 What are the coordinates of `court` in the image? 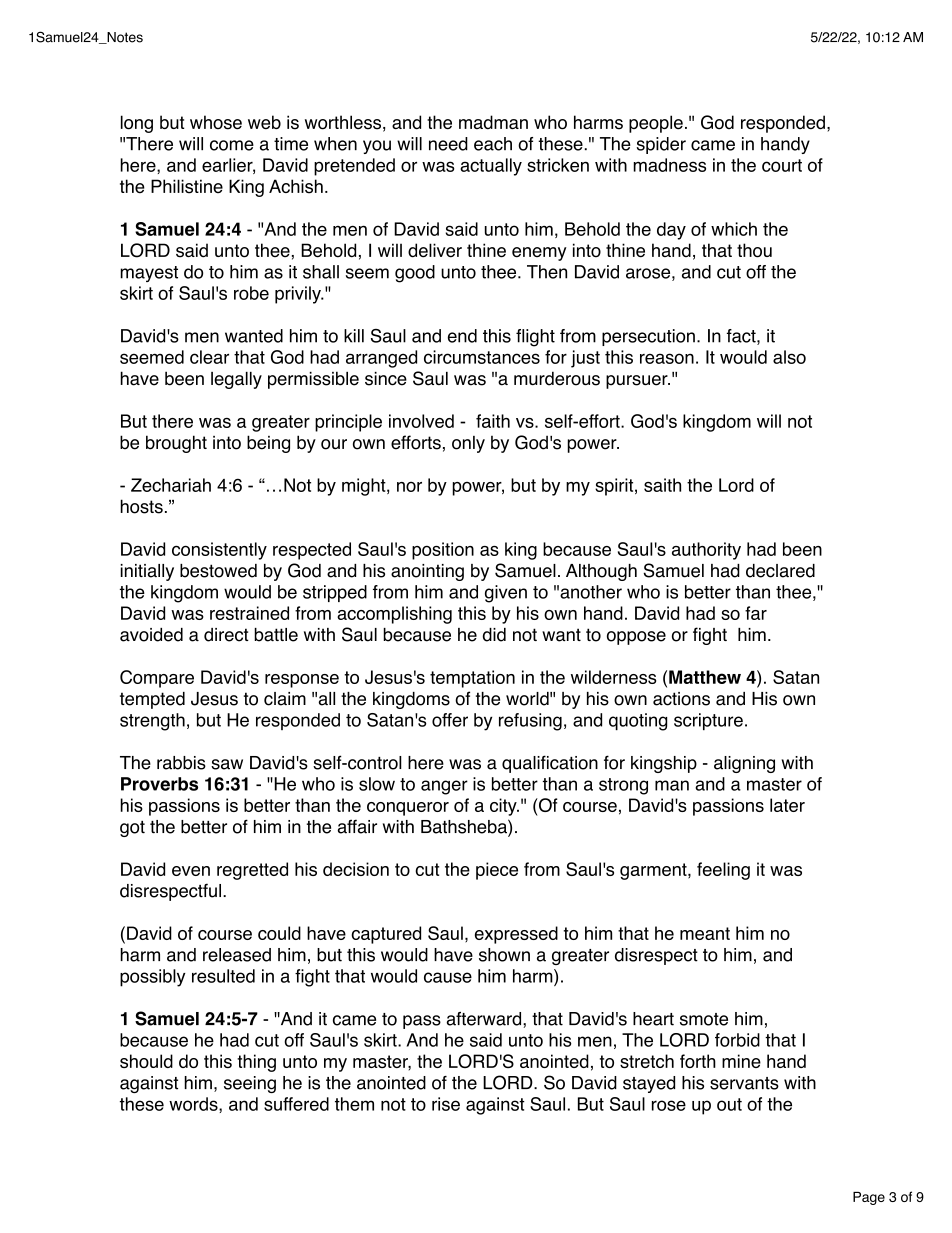 It's located at (782, 165).
